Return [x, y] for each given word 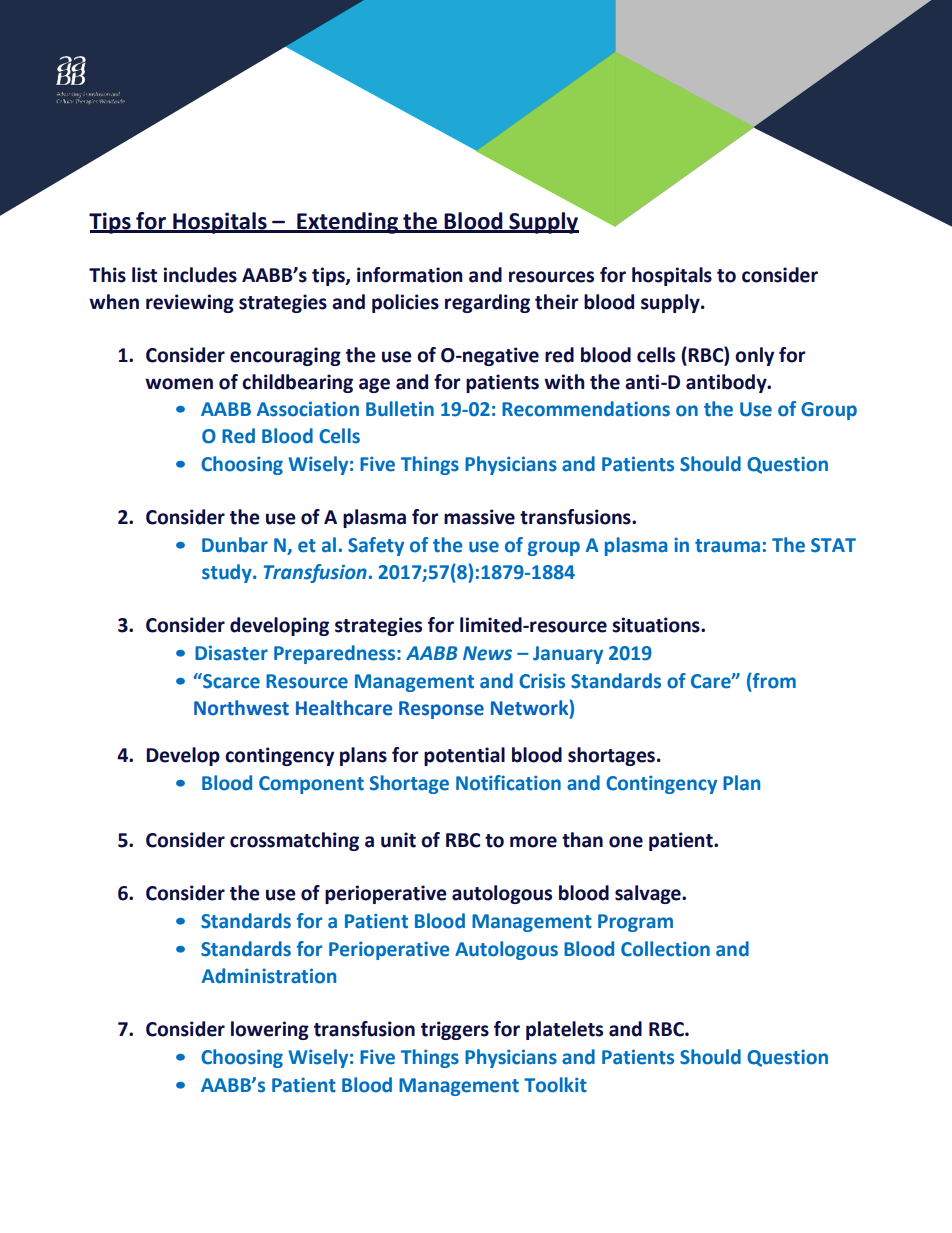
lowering [270, 1030]
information [410, 275]
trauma [727, 546]
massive [479, 517]
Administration [269, 976]
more [533, 842]
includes [200, 275]
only [754, 356]
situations [657, 625]
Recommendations [586, 409]
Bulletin [400, 409]
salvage [649, 894]
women [179, 384]
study [228, 573]
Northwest [241, 708]
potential [464, 756]
